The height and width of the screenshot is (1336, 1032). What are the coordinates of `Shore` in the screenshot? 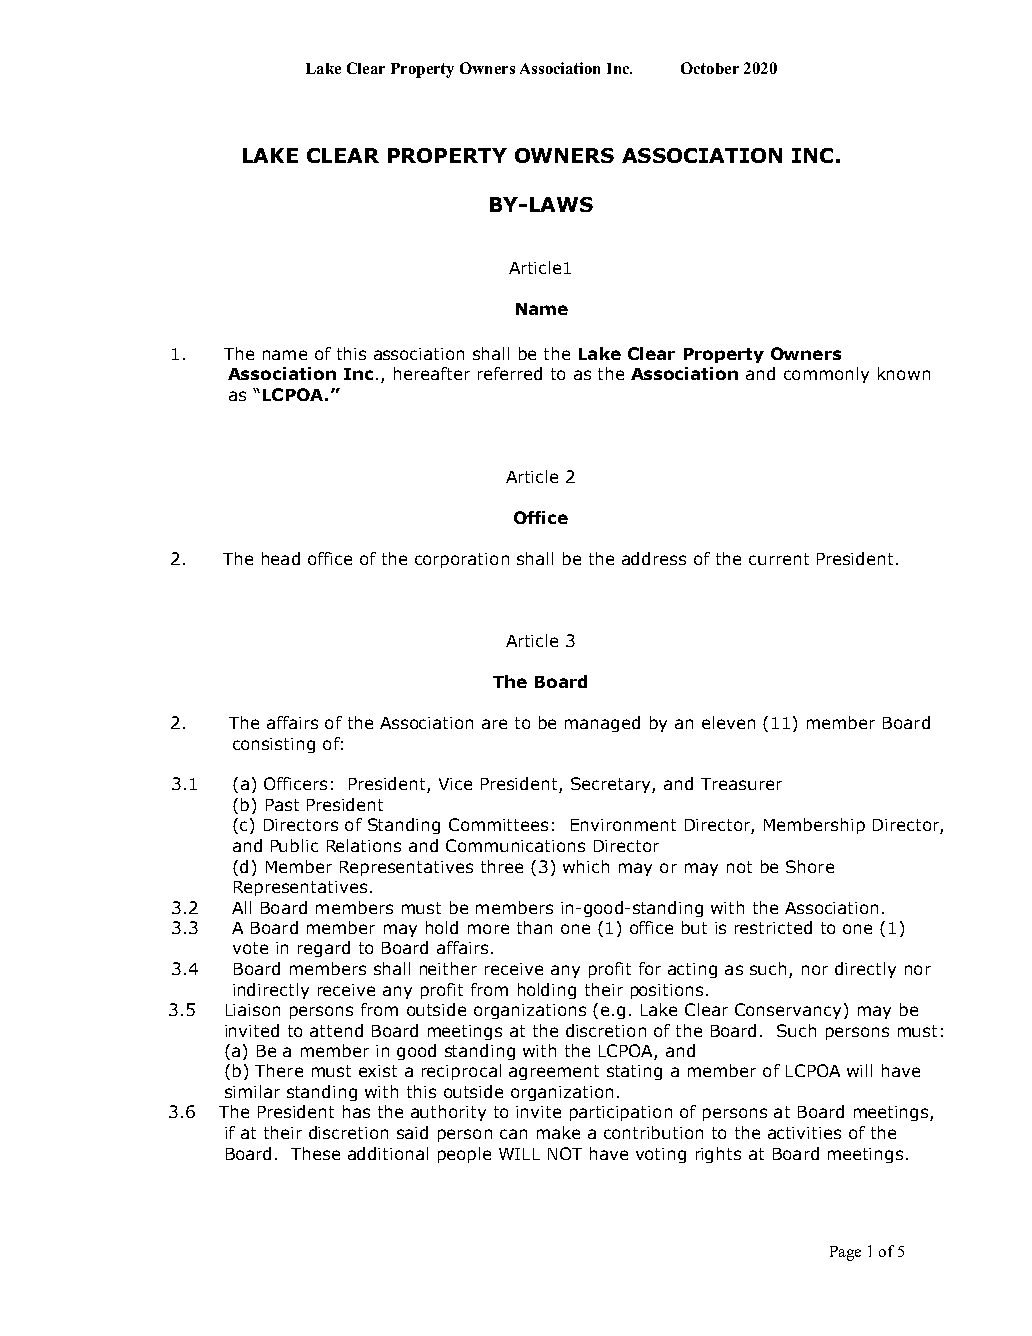 It's located at (810, 866).
